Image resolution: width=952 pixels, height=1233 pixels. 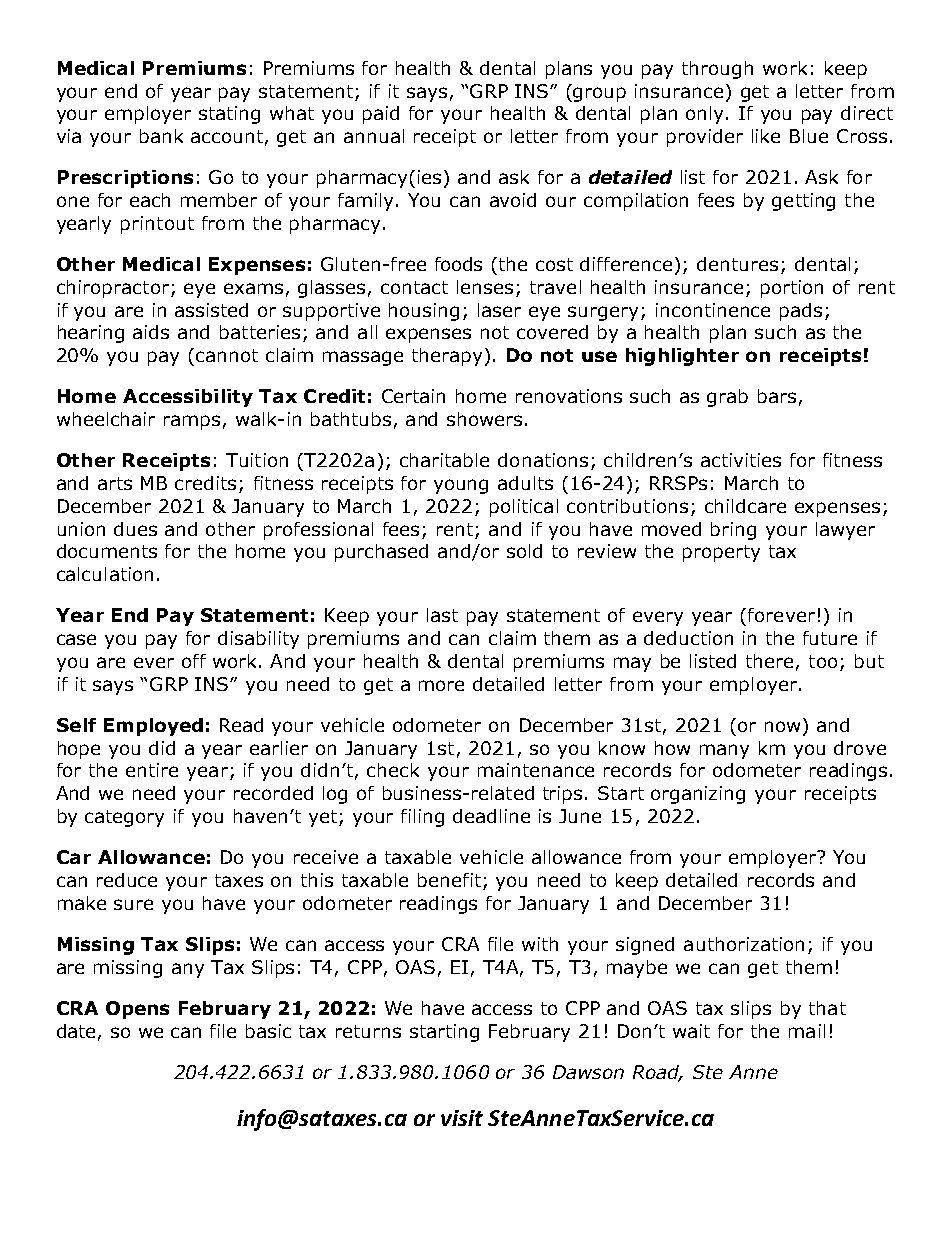 What do you see at coordinates (721, 553) in the screenshot?
I see `property` at bounding box center [721, 553].
